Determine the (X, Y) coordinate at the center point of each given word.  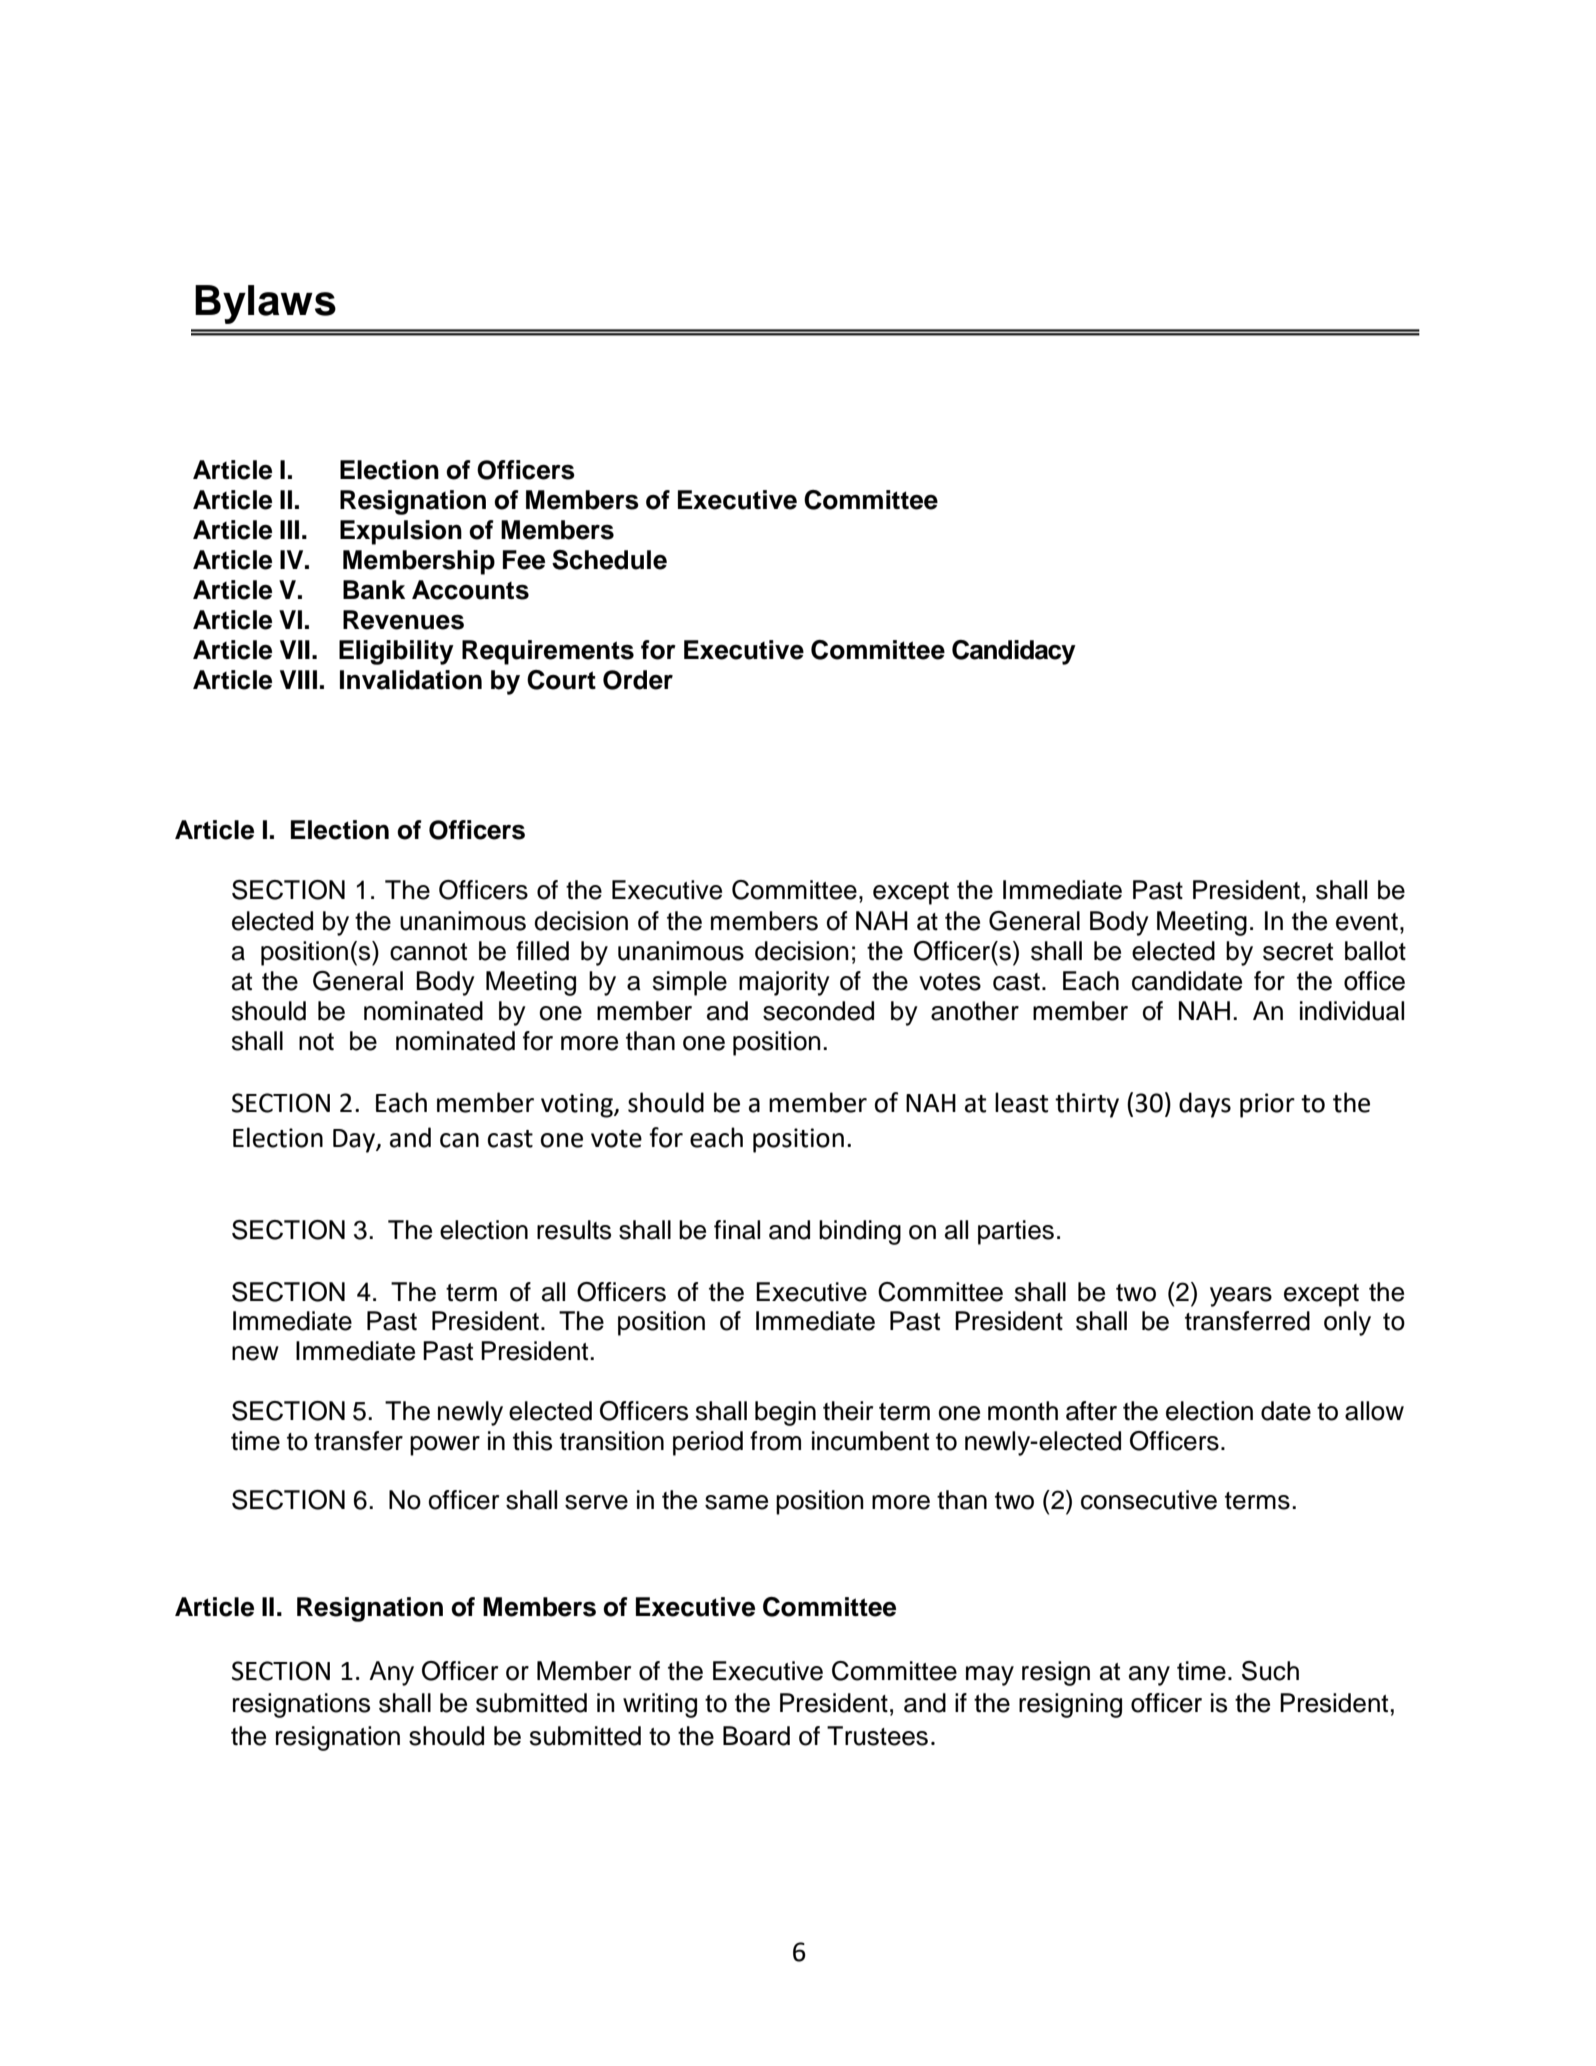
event (1367, 922)
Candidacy (1014, 652)
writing (660, 1705)
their (848, 1411)
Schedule (609, 560)
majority (784, 983)
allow (1374, 1411)
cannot (428, 952)
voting (578, 1105)
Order (638, 680)
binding (860, 1232)
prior (1267, 1105)
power (445, 1446)
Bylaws (265, 304)
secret (1298, 952)
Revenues (403, 620)
